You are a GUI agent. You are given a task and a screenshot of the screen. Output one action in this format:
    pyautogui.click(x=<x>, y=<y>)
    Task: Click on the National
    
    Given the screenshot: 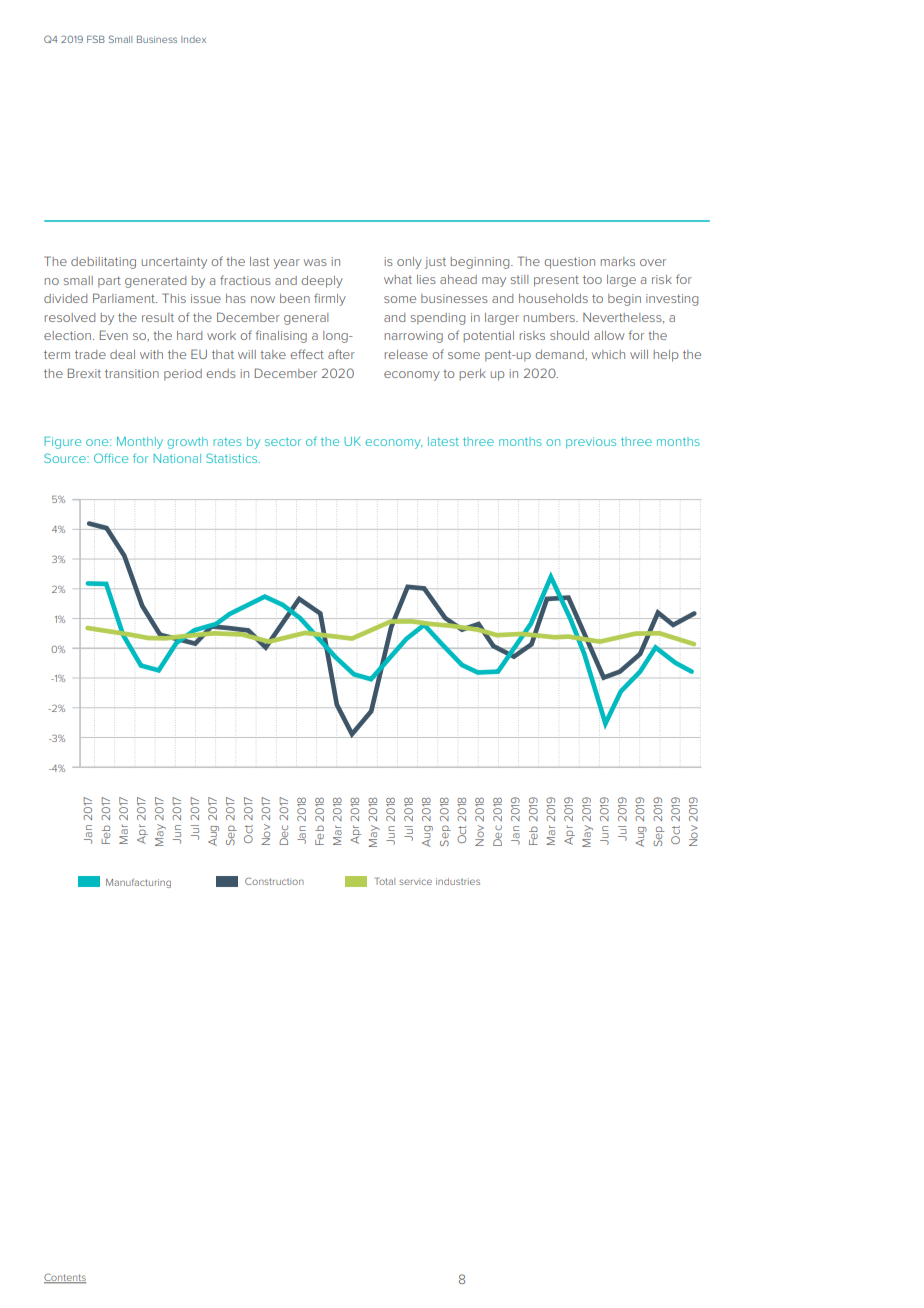 What is the action you would take?
    pyautogui.click(x=177, y=458)
